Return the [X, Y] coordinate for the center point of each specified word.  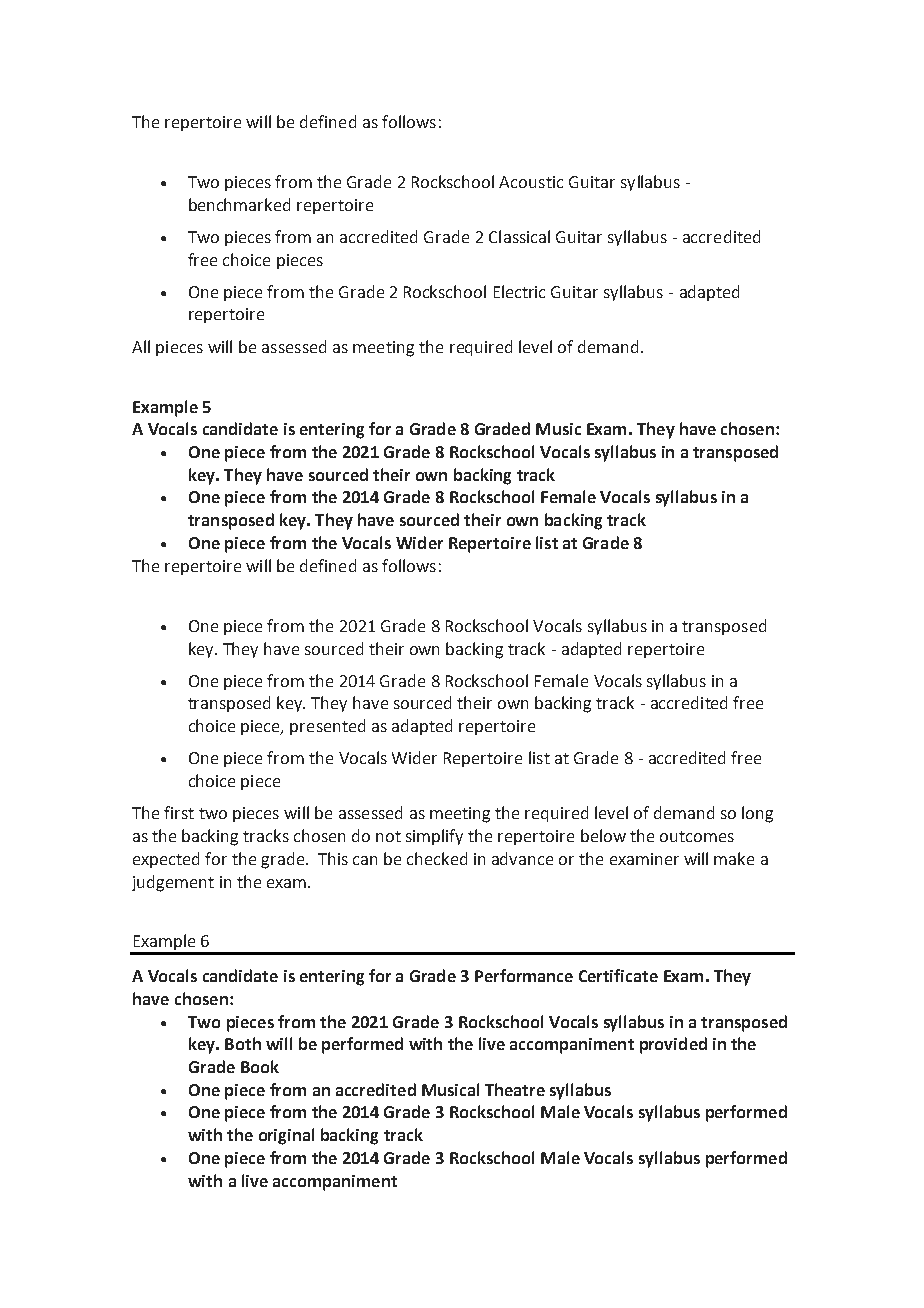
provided [673, 1045]
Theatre [515, 1089]
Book [260, 1066]
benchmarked [239, 204]
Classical [519, 236]
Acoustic [531, 182]
